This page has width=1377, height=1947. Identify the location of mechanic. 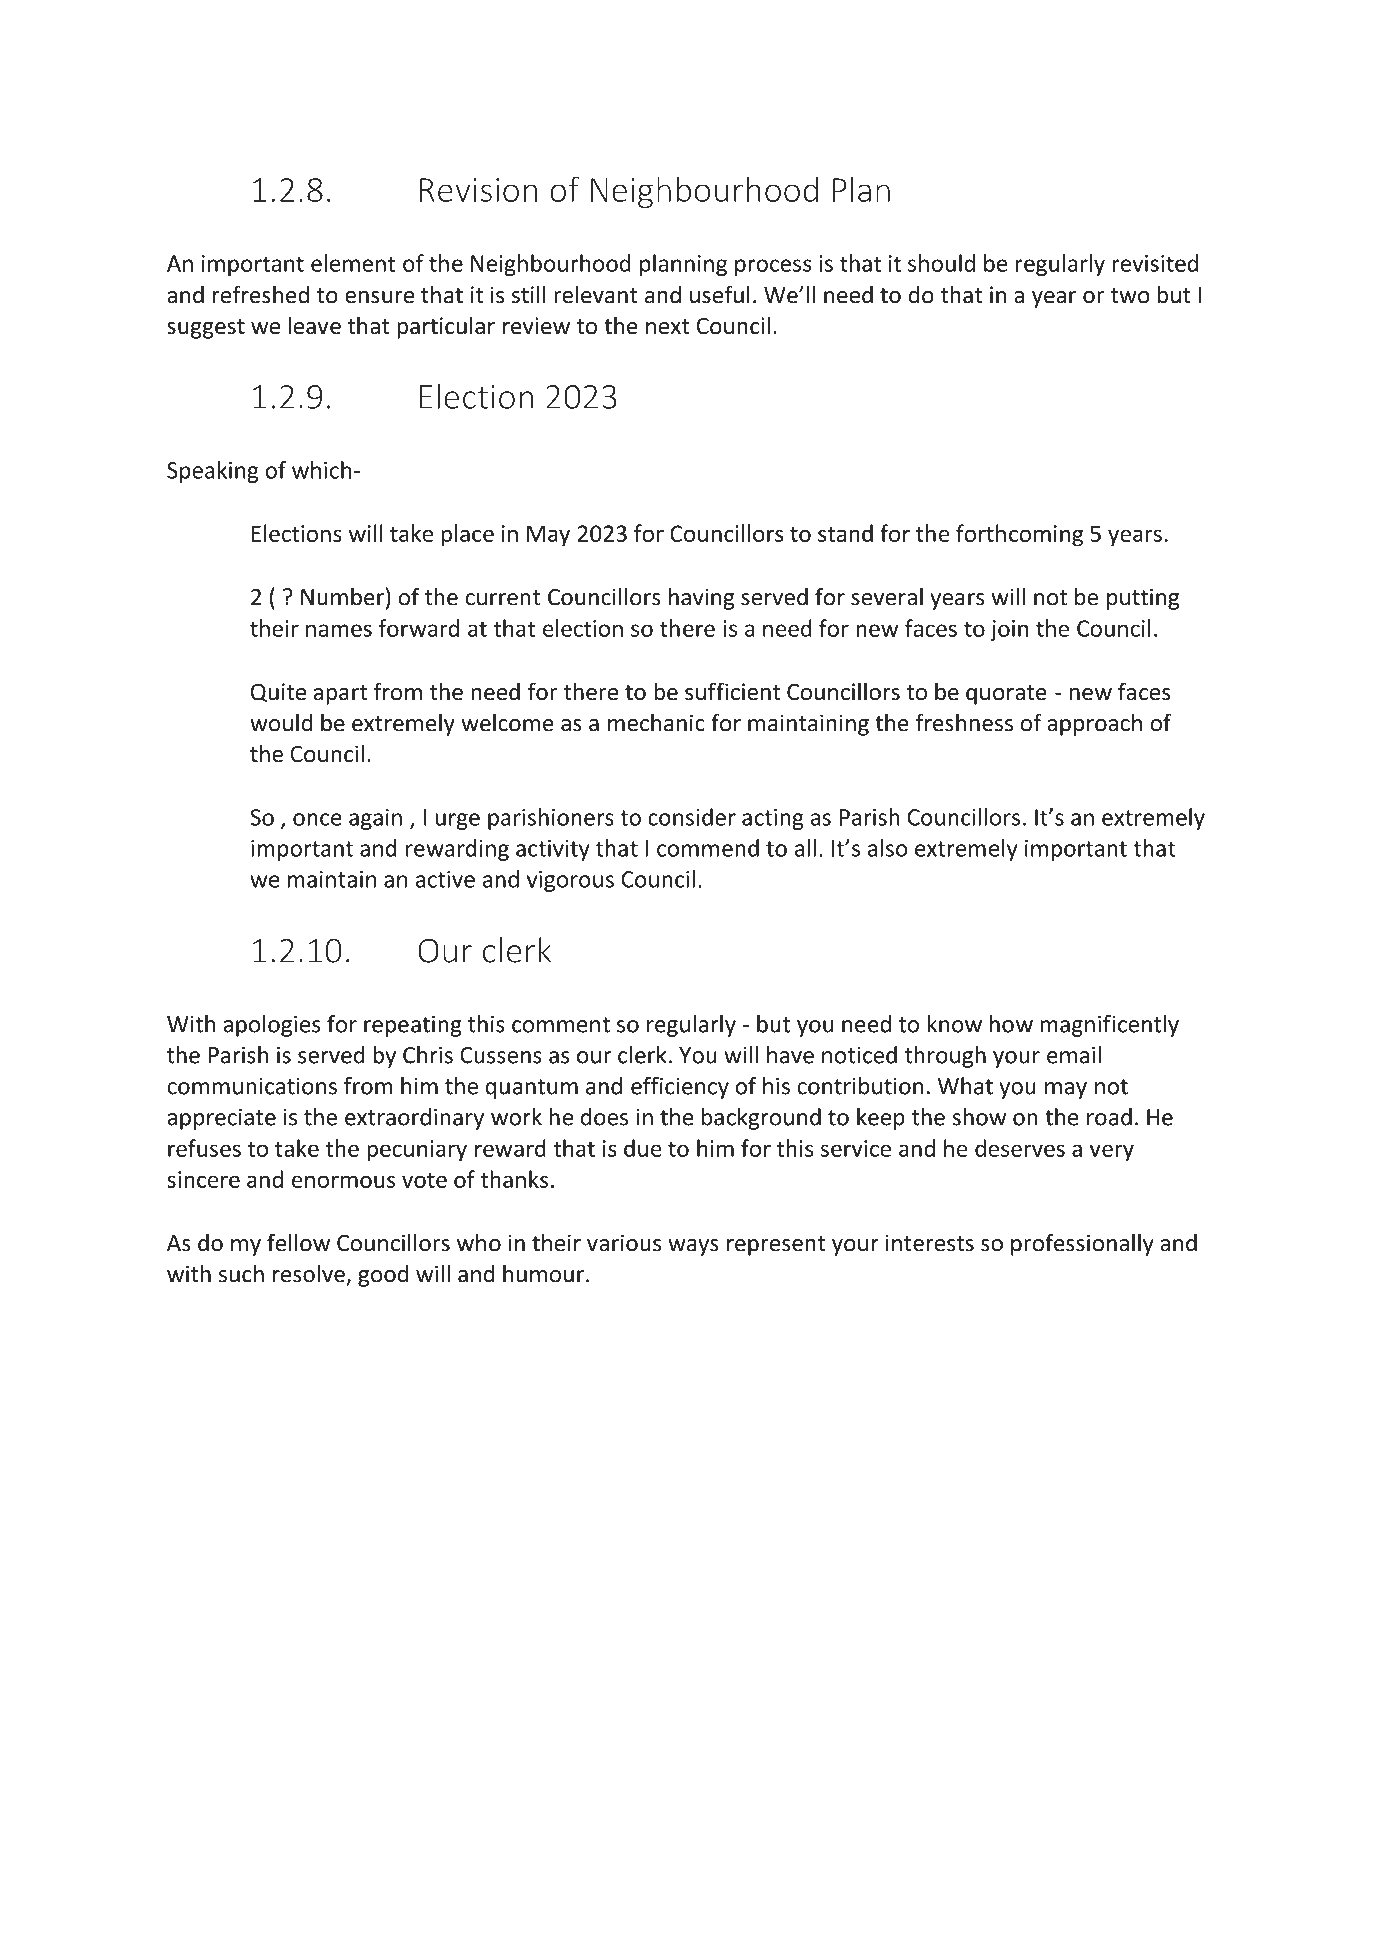
(656, 722).
